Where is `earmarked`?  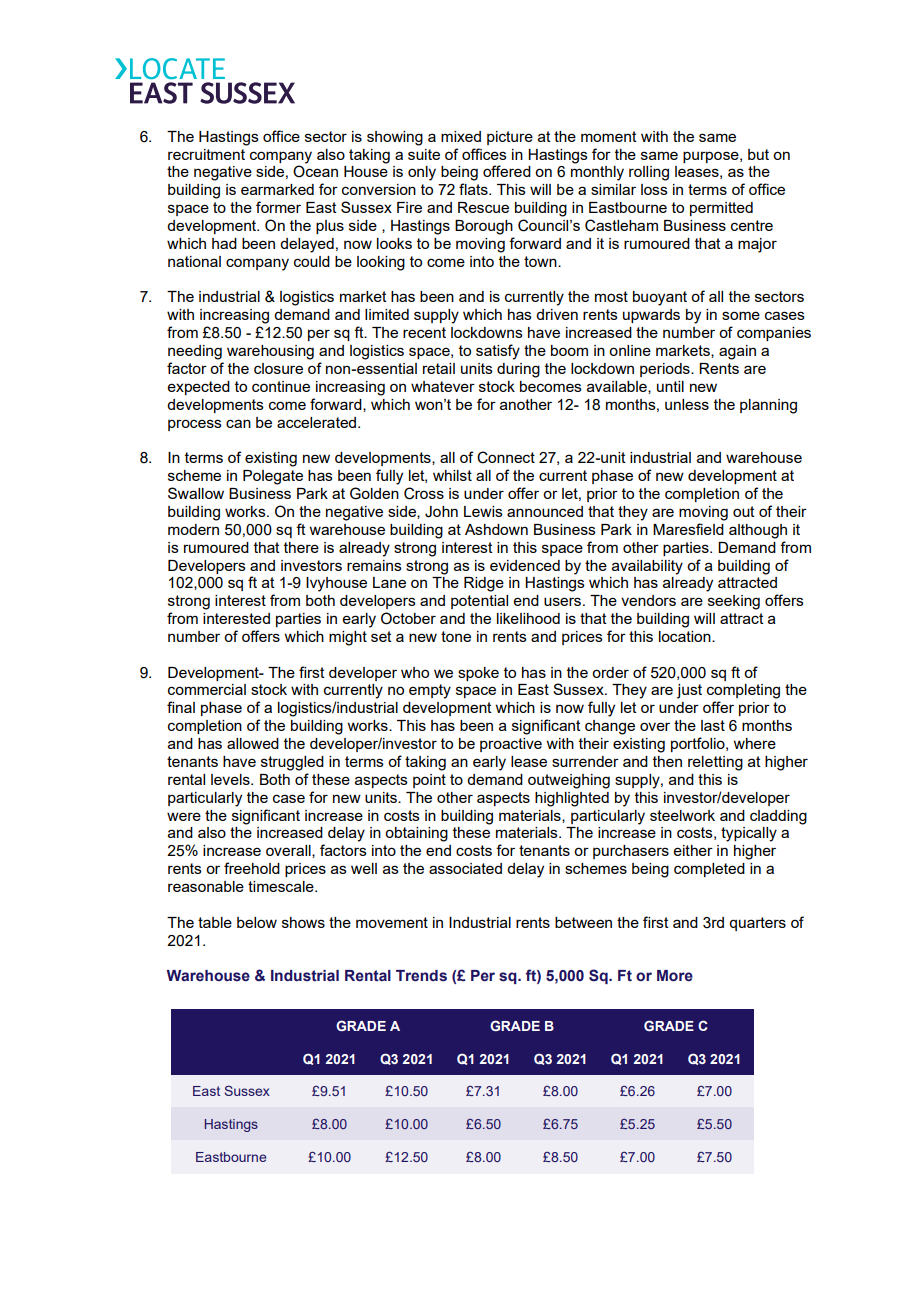
earmarked is located at coordinates (277, 189).
